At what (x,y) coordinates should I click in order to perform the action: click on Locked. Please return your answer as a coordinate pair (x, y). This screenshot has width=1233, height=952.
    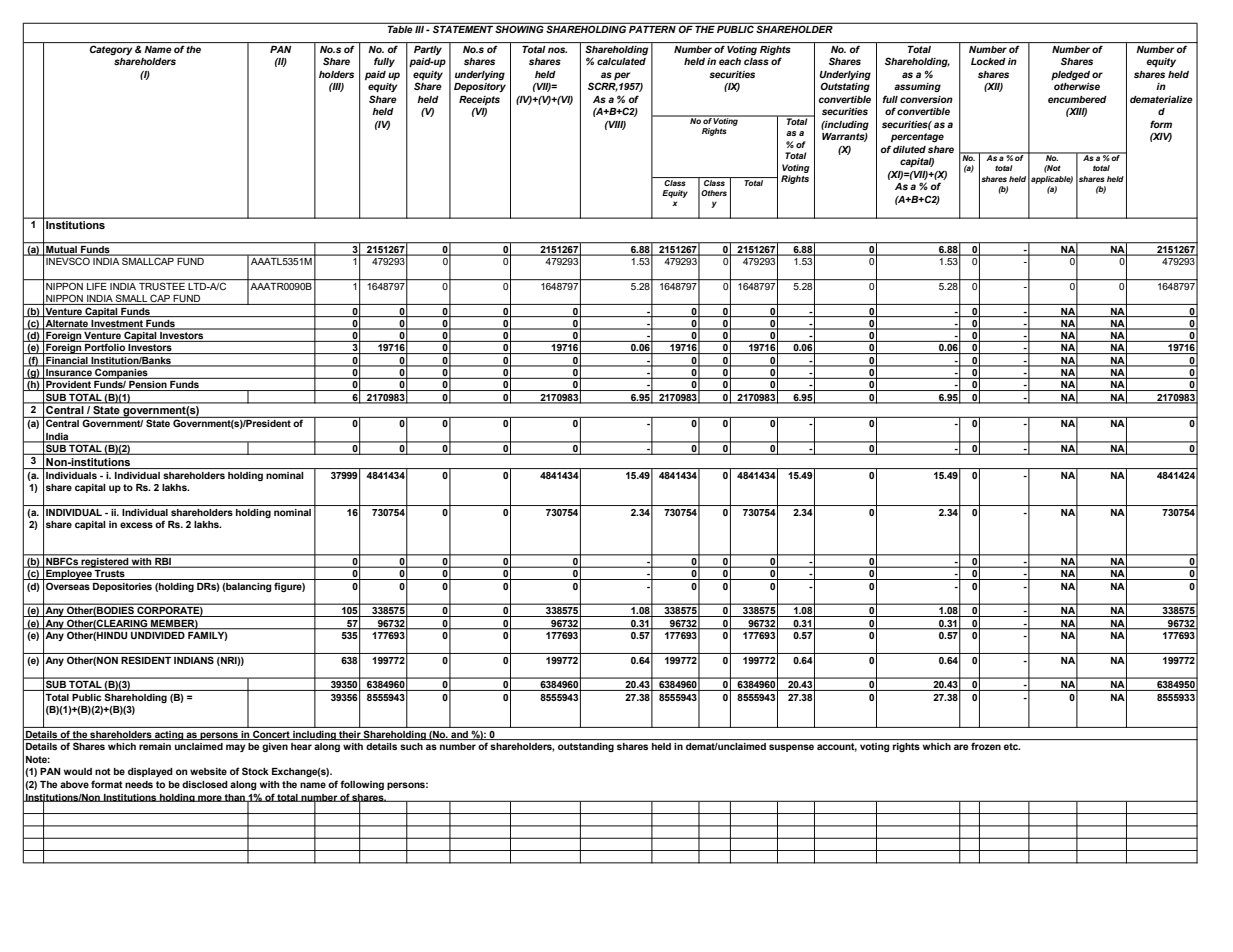
    Looking at the image, I should click on (988, 61).
